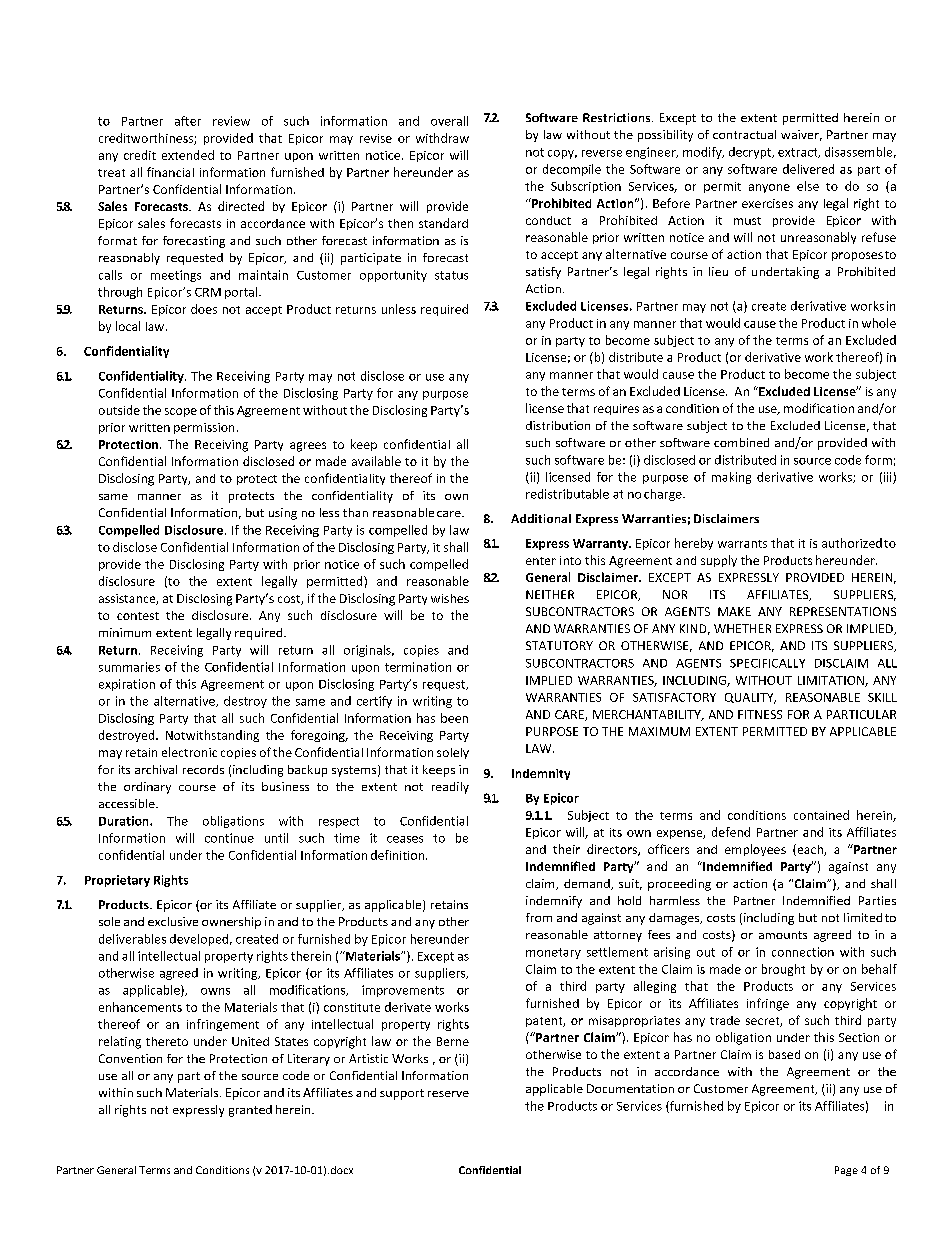 Image resolution: width=952 pixels, height=1233 pixels. Describe the element at coordinates (138, 616) in the image. I see `contest` at that location.
